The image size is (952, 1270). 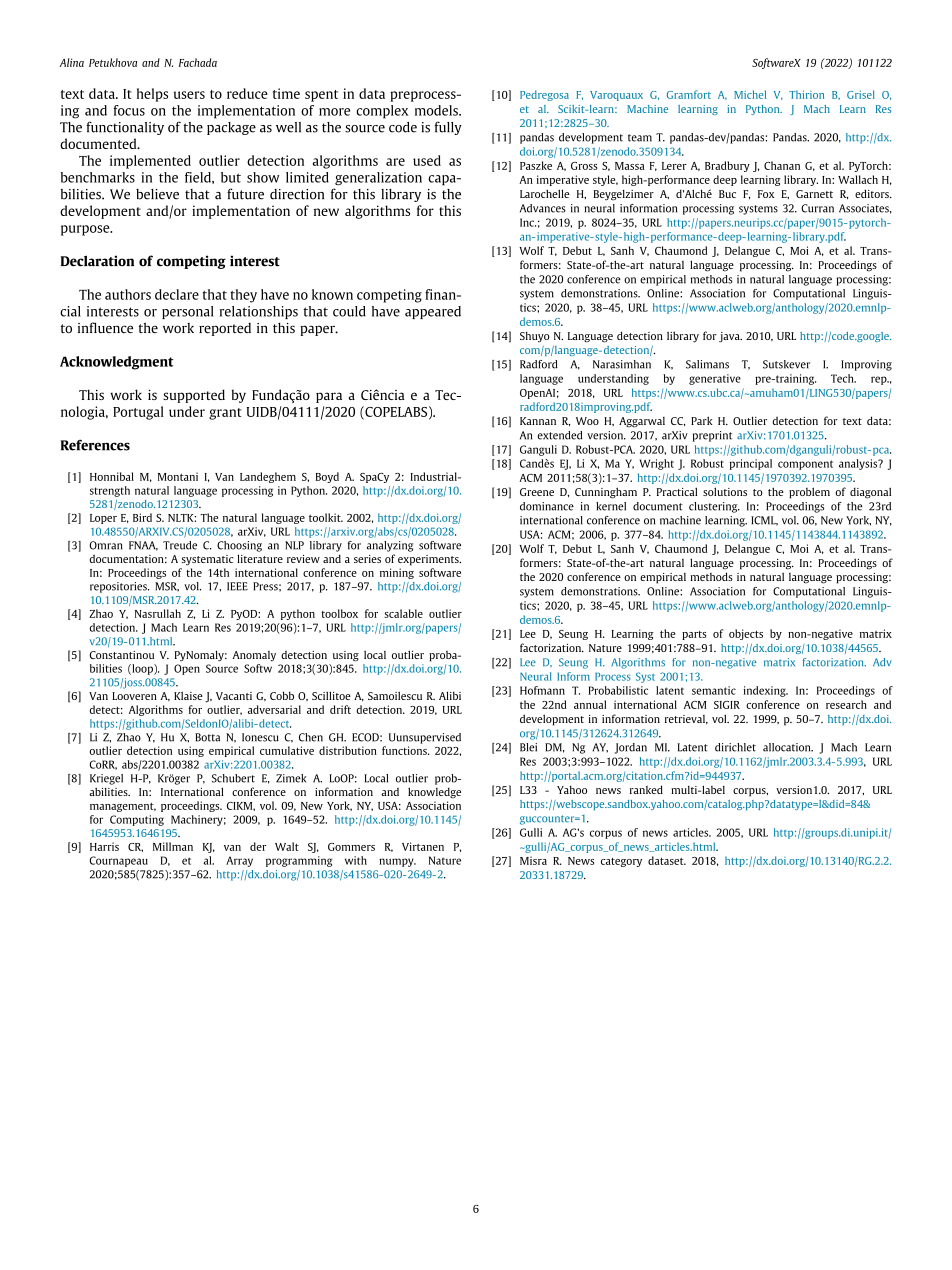 I want to click on personal, so click(x=188, y=312).
